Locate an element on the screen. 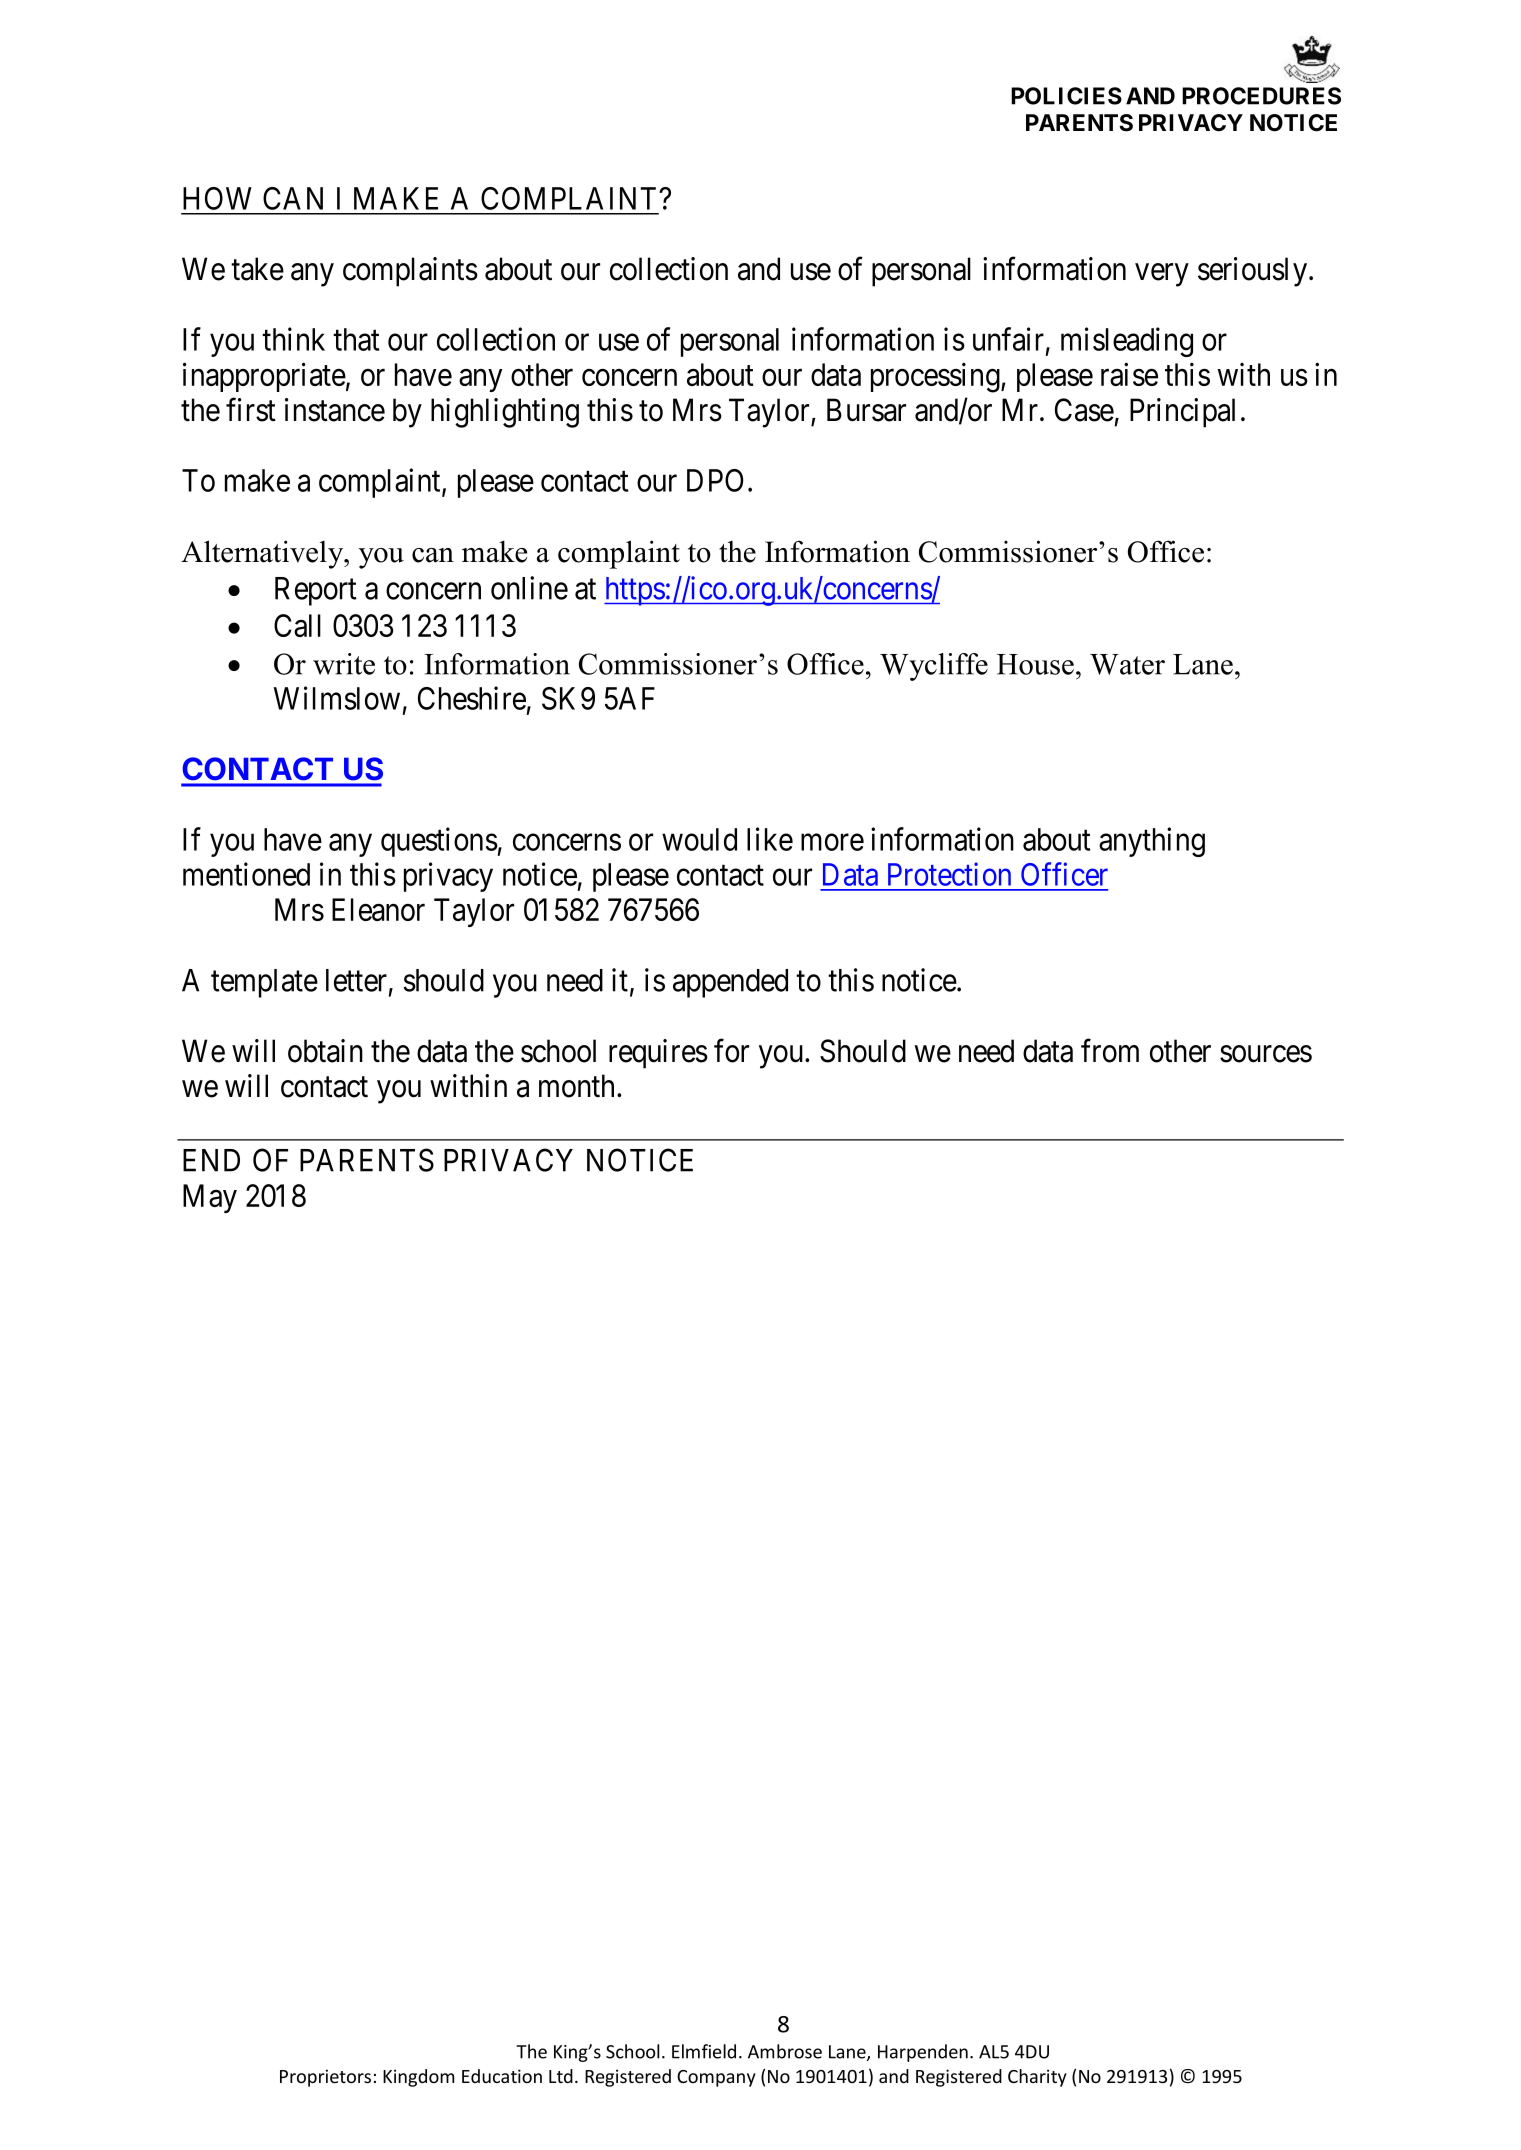 The height and width of the screenshot is (2150, 1521). POLICIES is located at coordinates (1066, 96).
